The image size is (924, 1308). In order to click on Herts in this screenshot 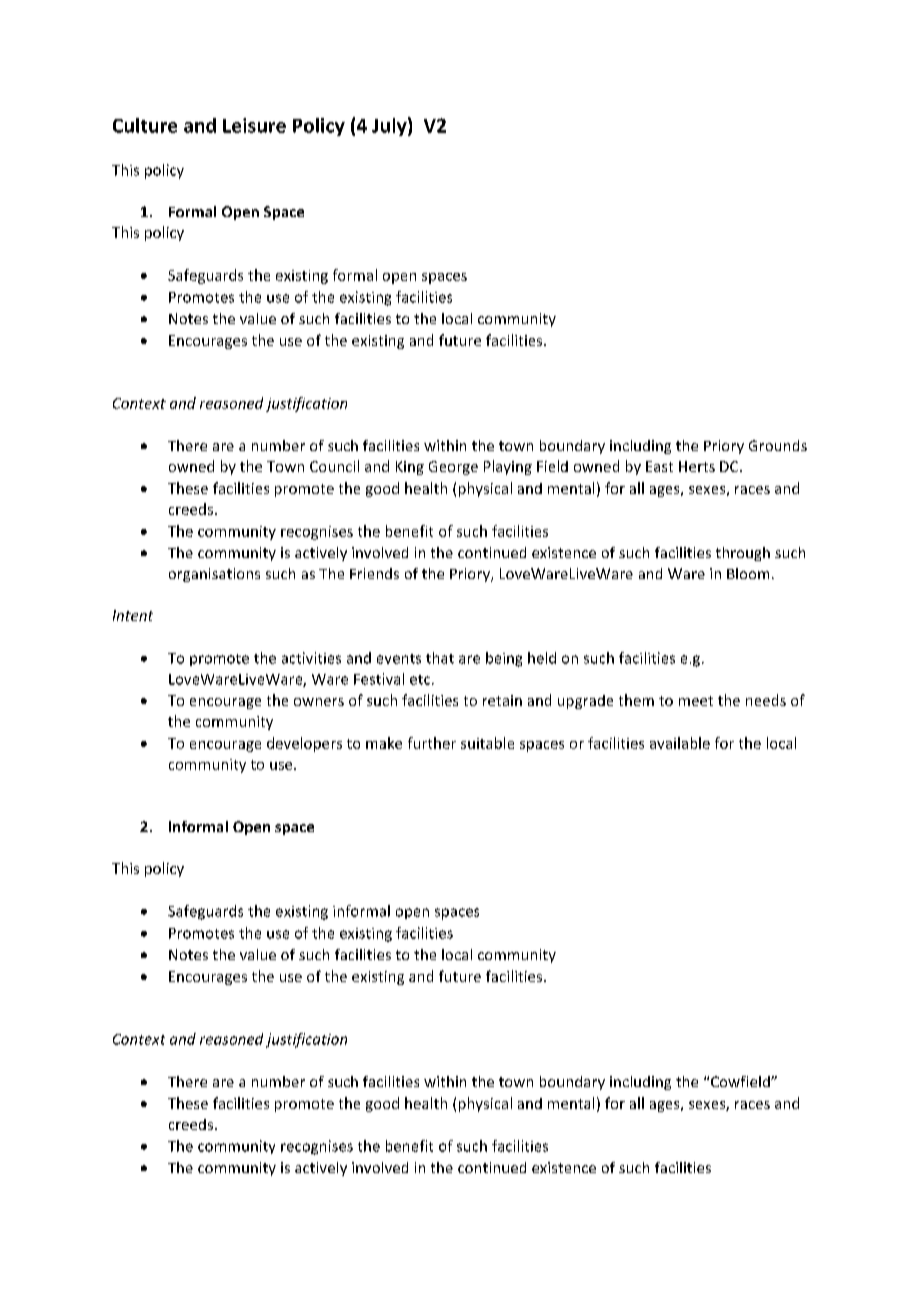, I will do `click(697, 466)`.
